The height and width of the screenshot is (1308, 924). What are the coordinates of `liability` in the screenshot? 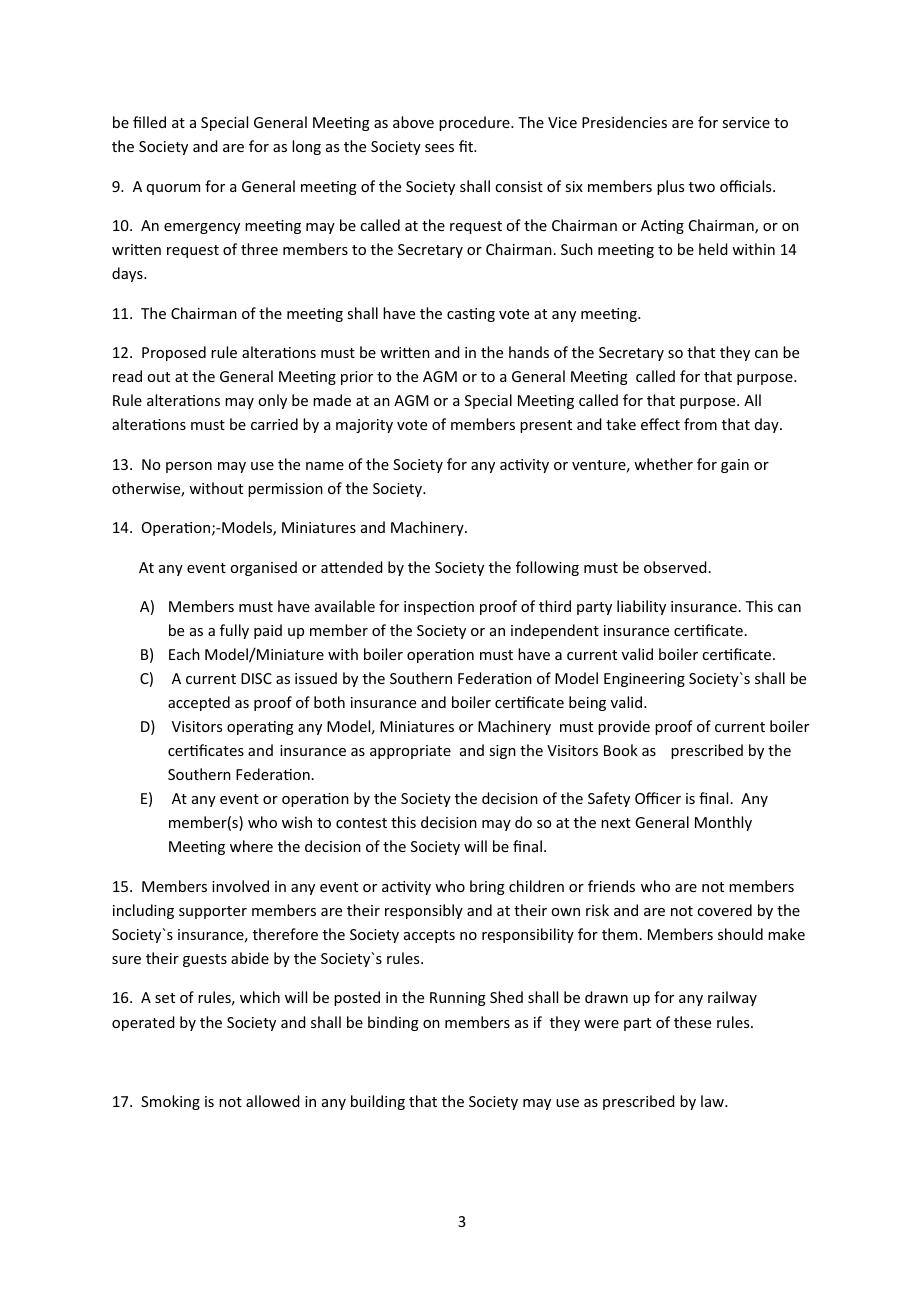 It's located at (641, 607).
